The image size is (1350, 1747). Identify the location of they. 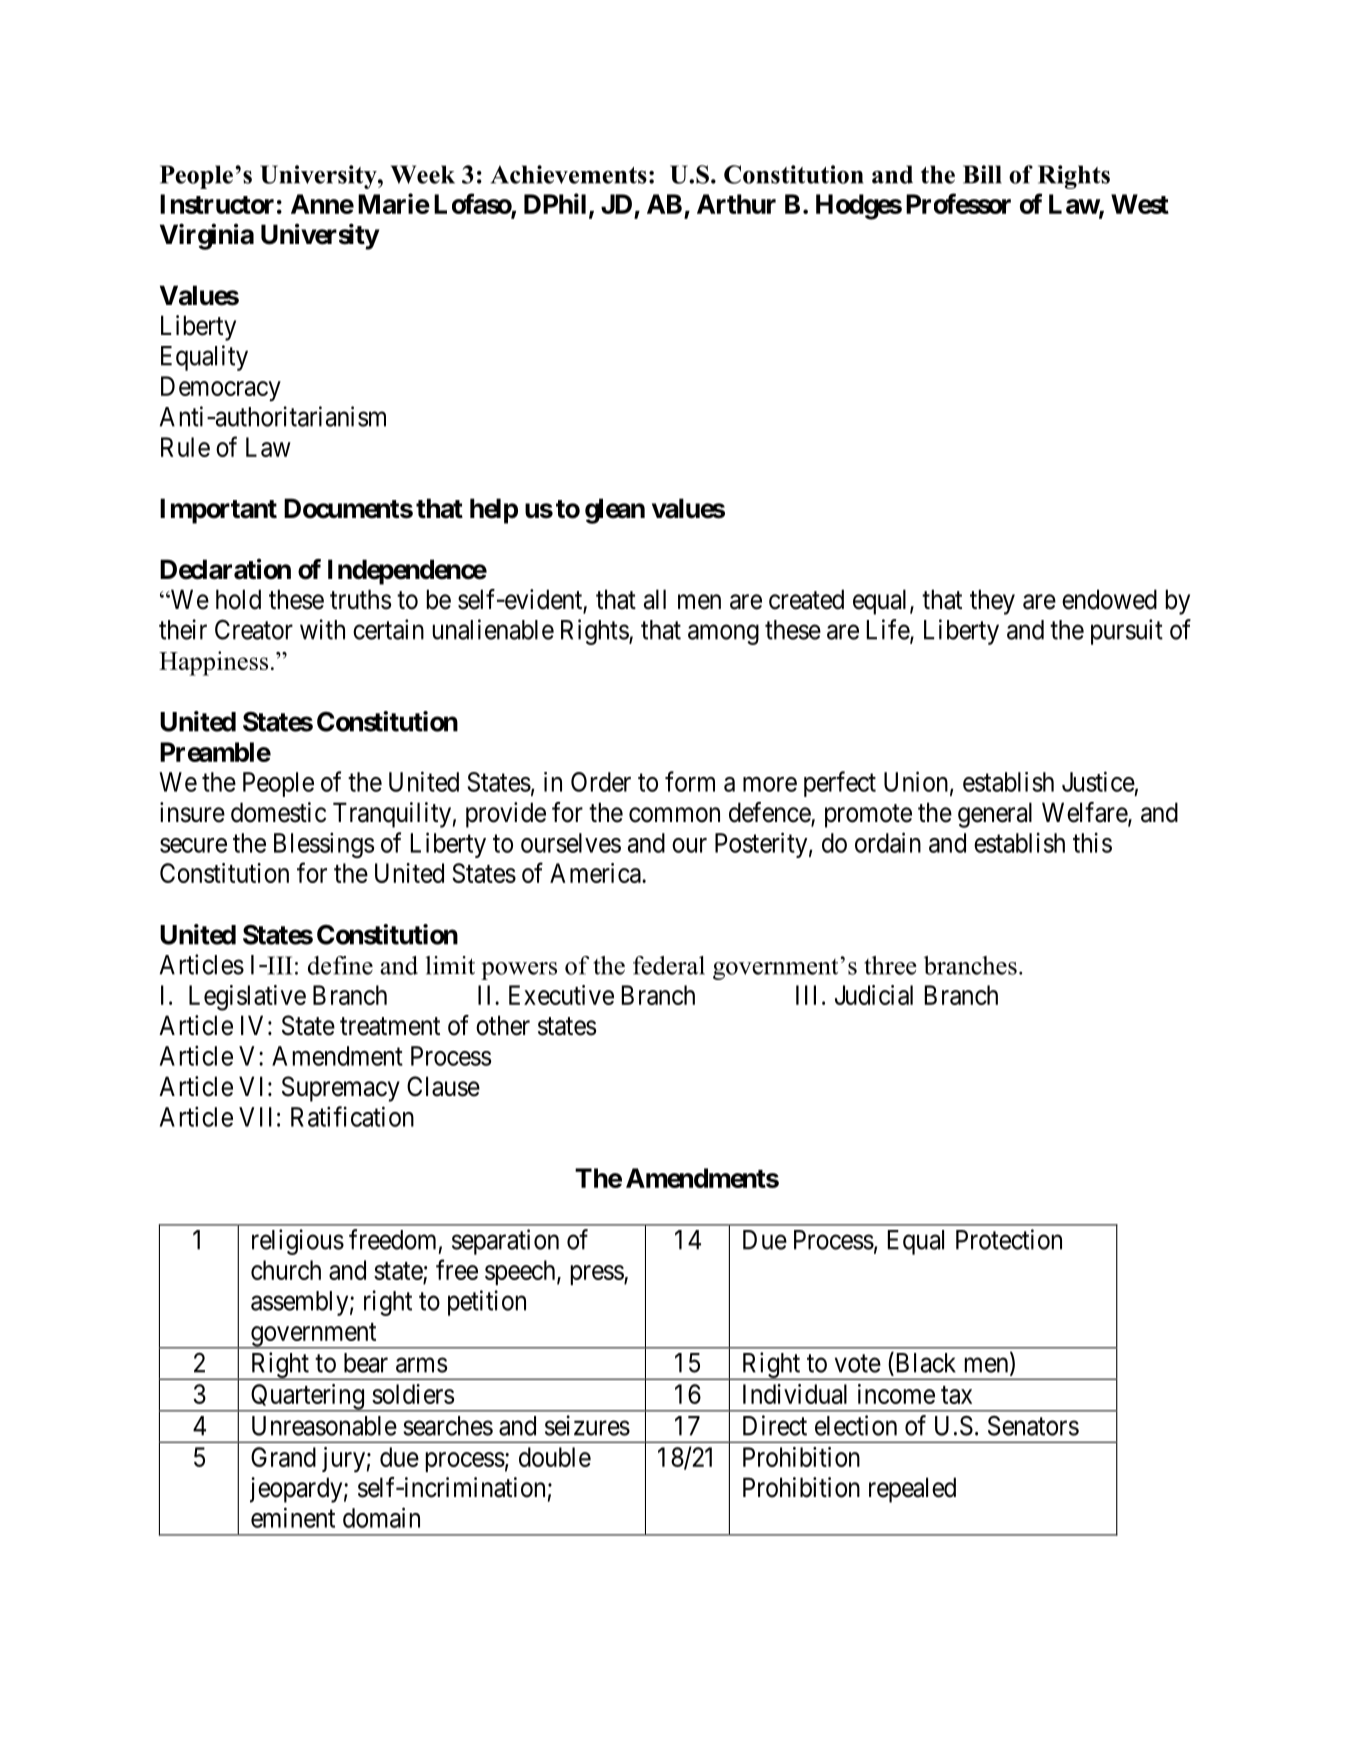
(992, 602).
